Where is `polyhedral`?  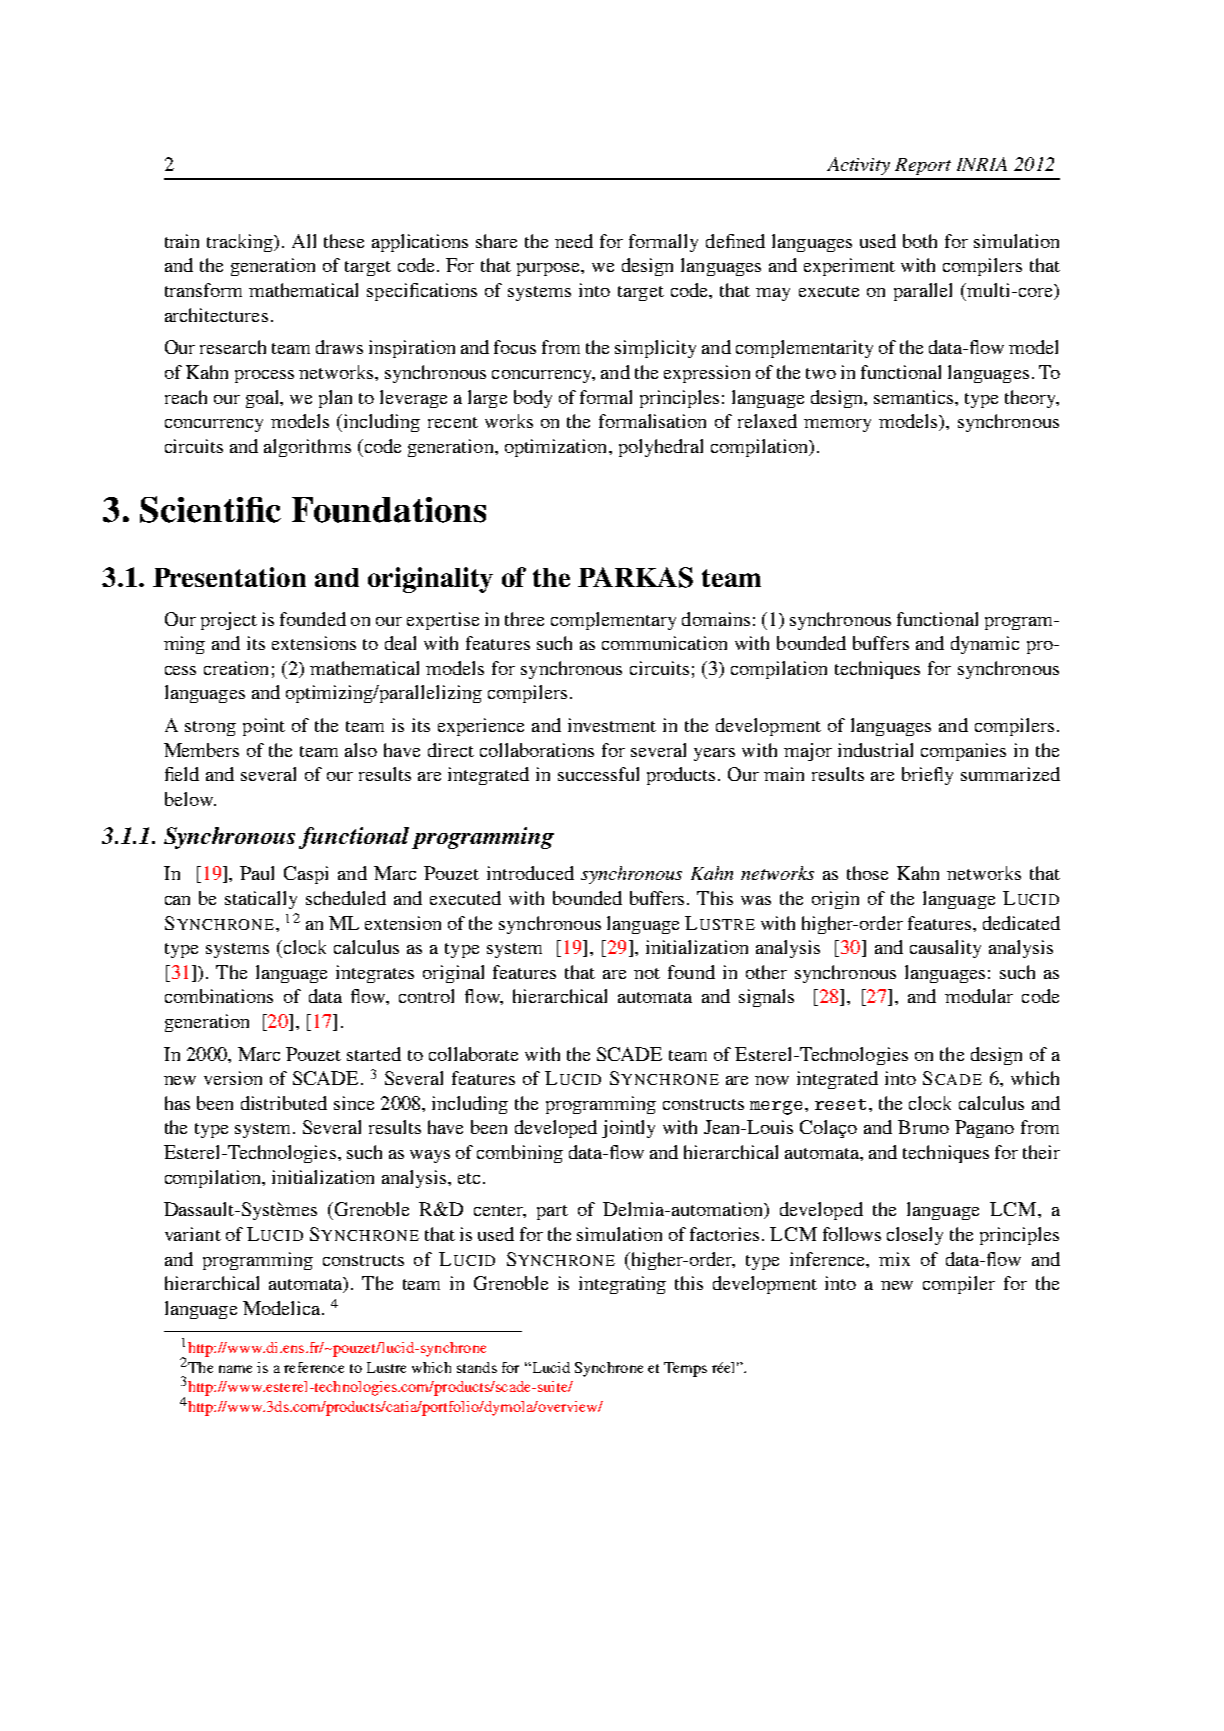
polyhedral is located at coordinates (661, 448).
